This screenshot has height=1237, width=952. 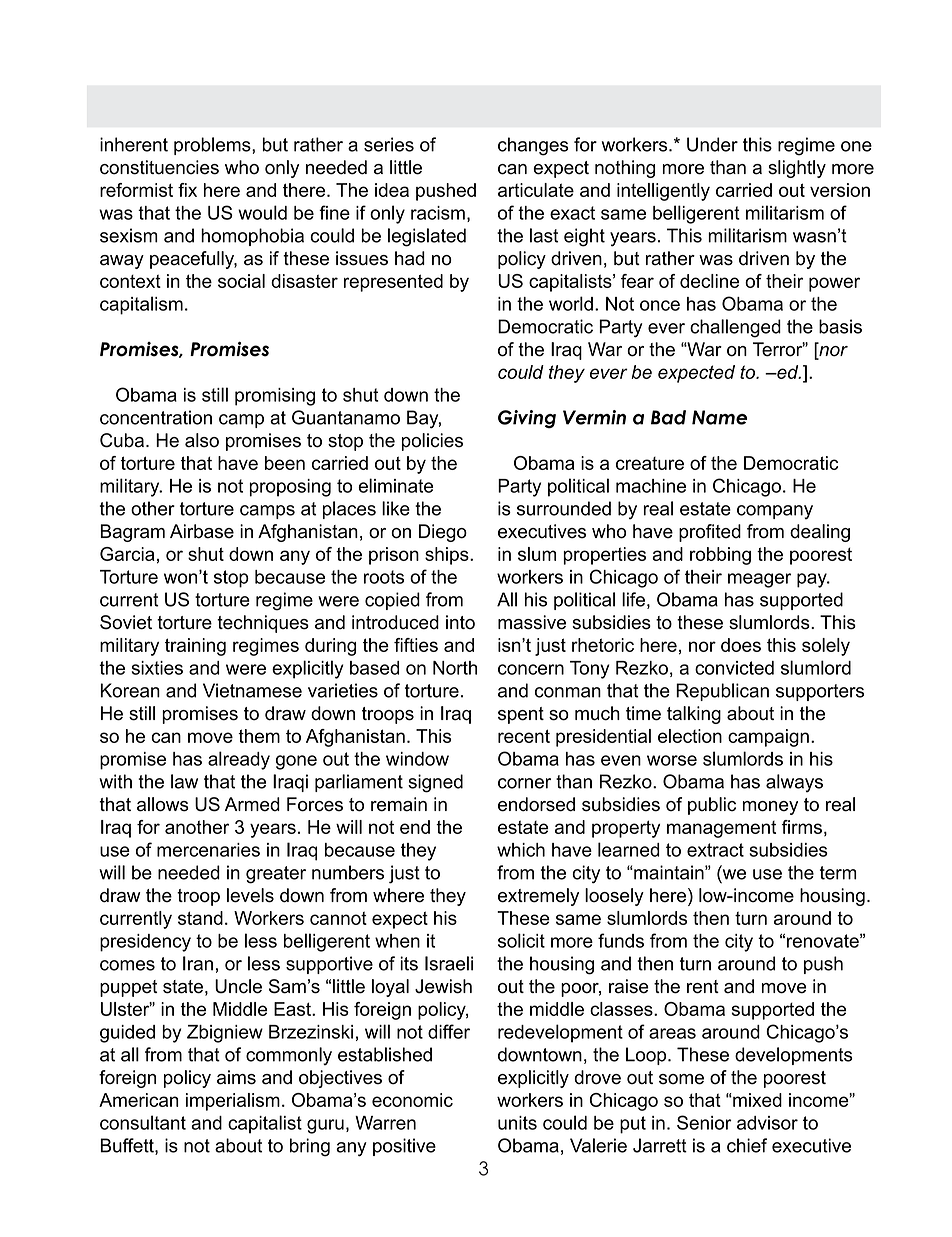 I want to click on Diego, so click(x=443, y=533).
